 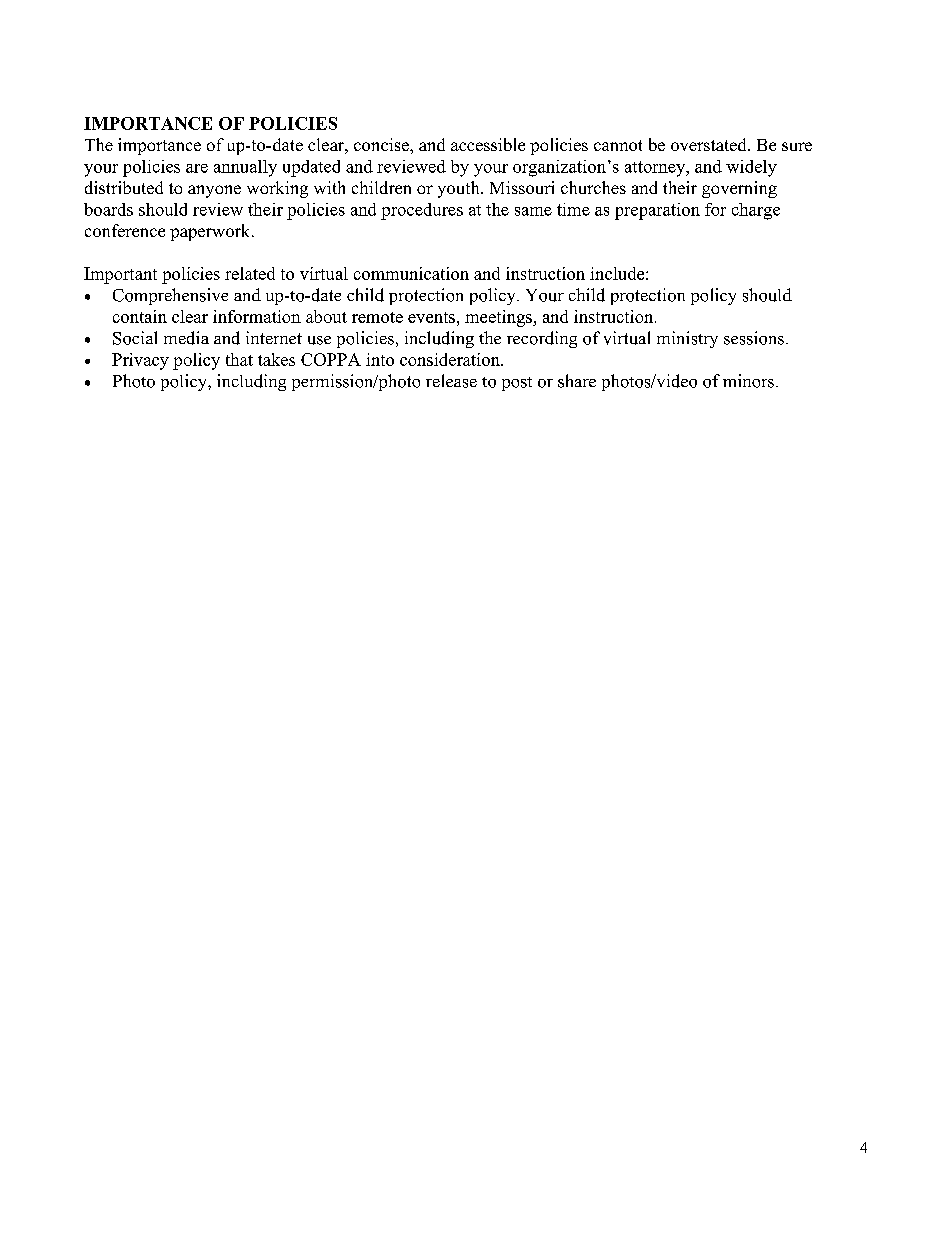 What do you see at coordinates (422, 211) in the screenshot?
I see `procedures` at bounding box center [422, 211].
